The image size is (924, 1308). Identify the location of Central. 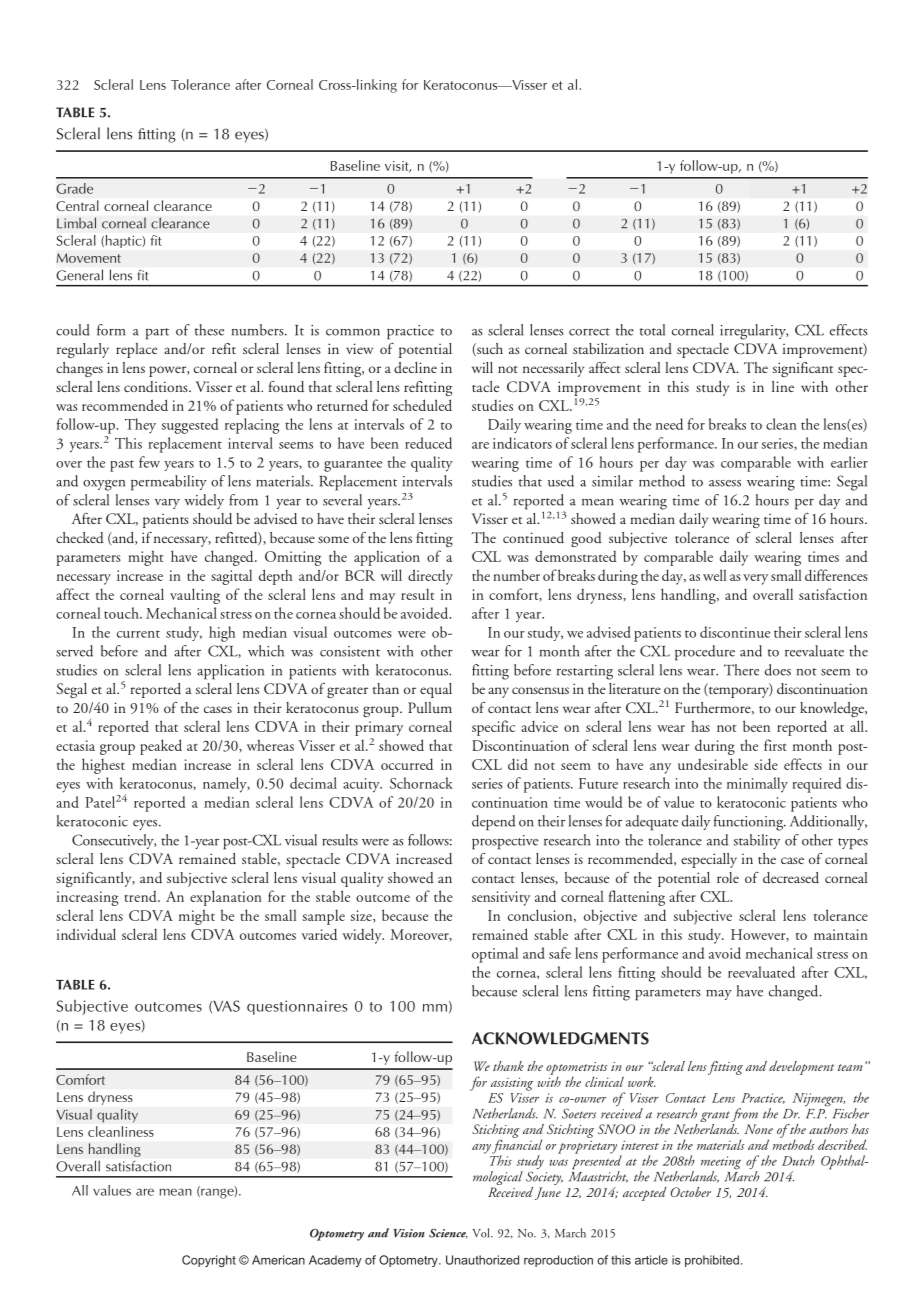
(77, 205).
